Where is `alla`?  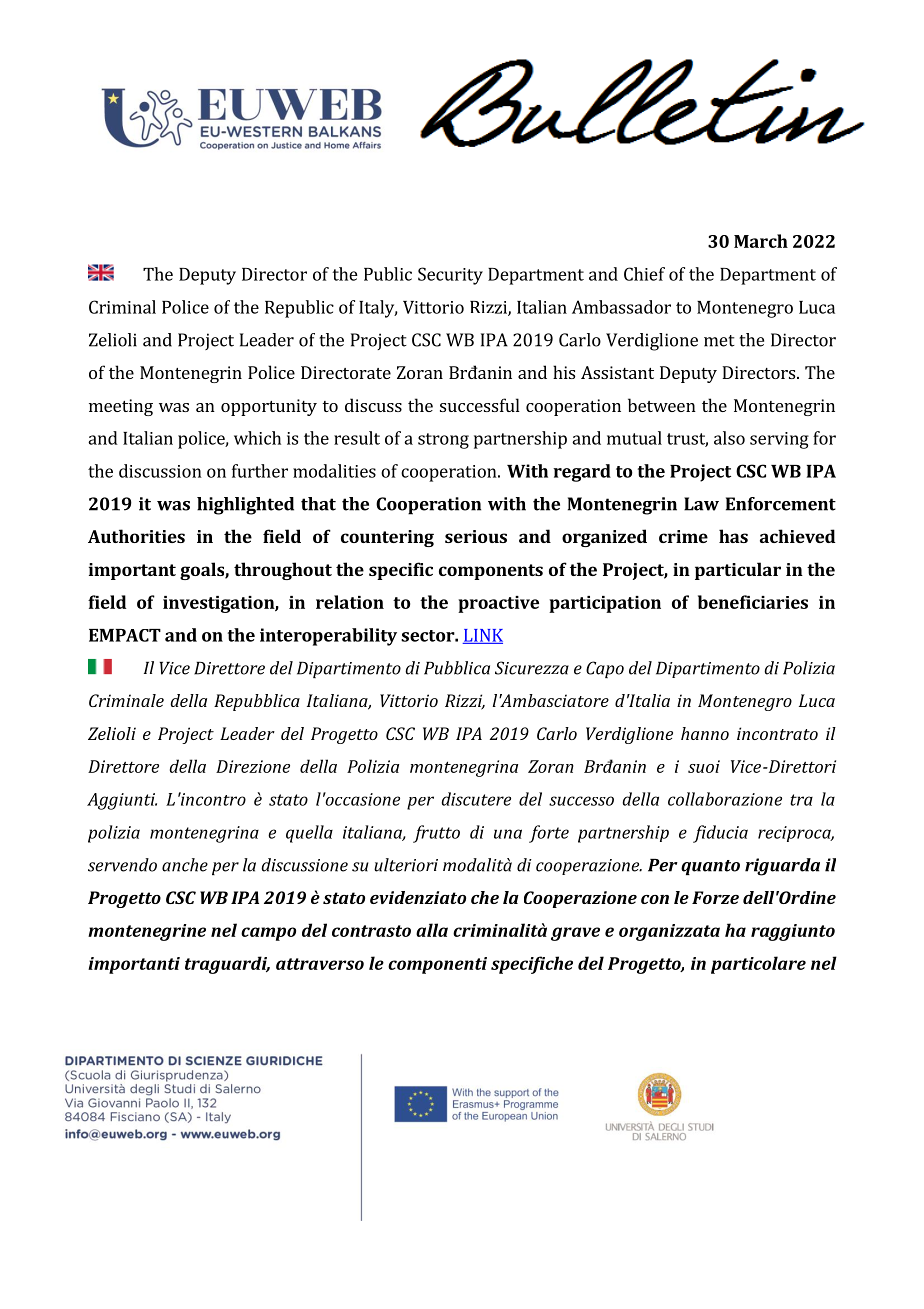
alla is located at coordinates (432, 930).
